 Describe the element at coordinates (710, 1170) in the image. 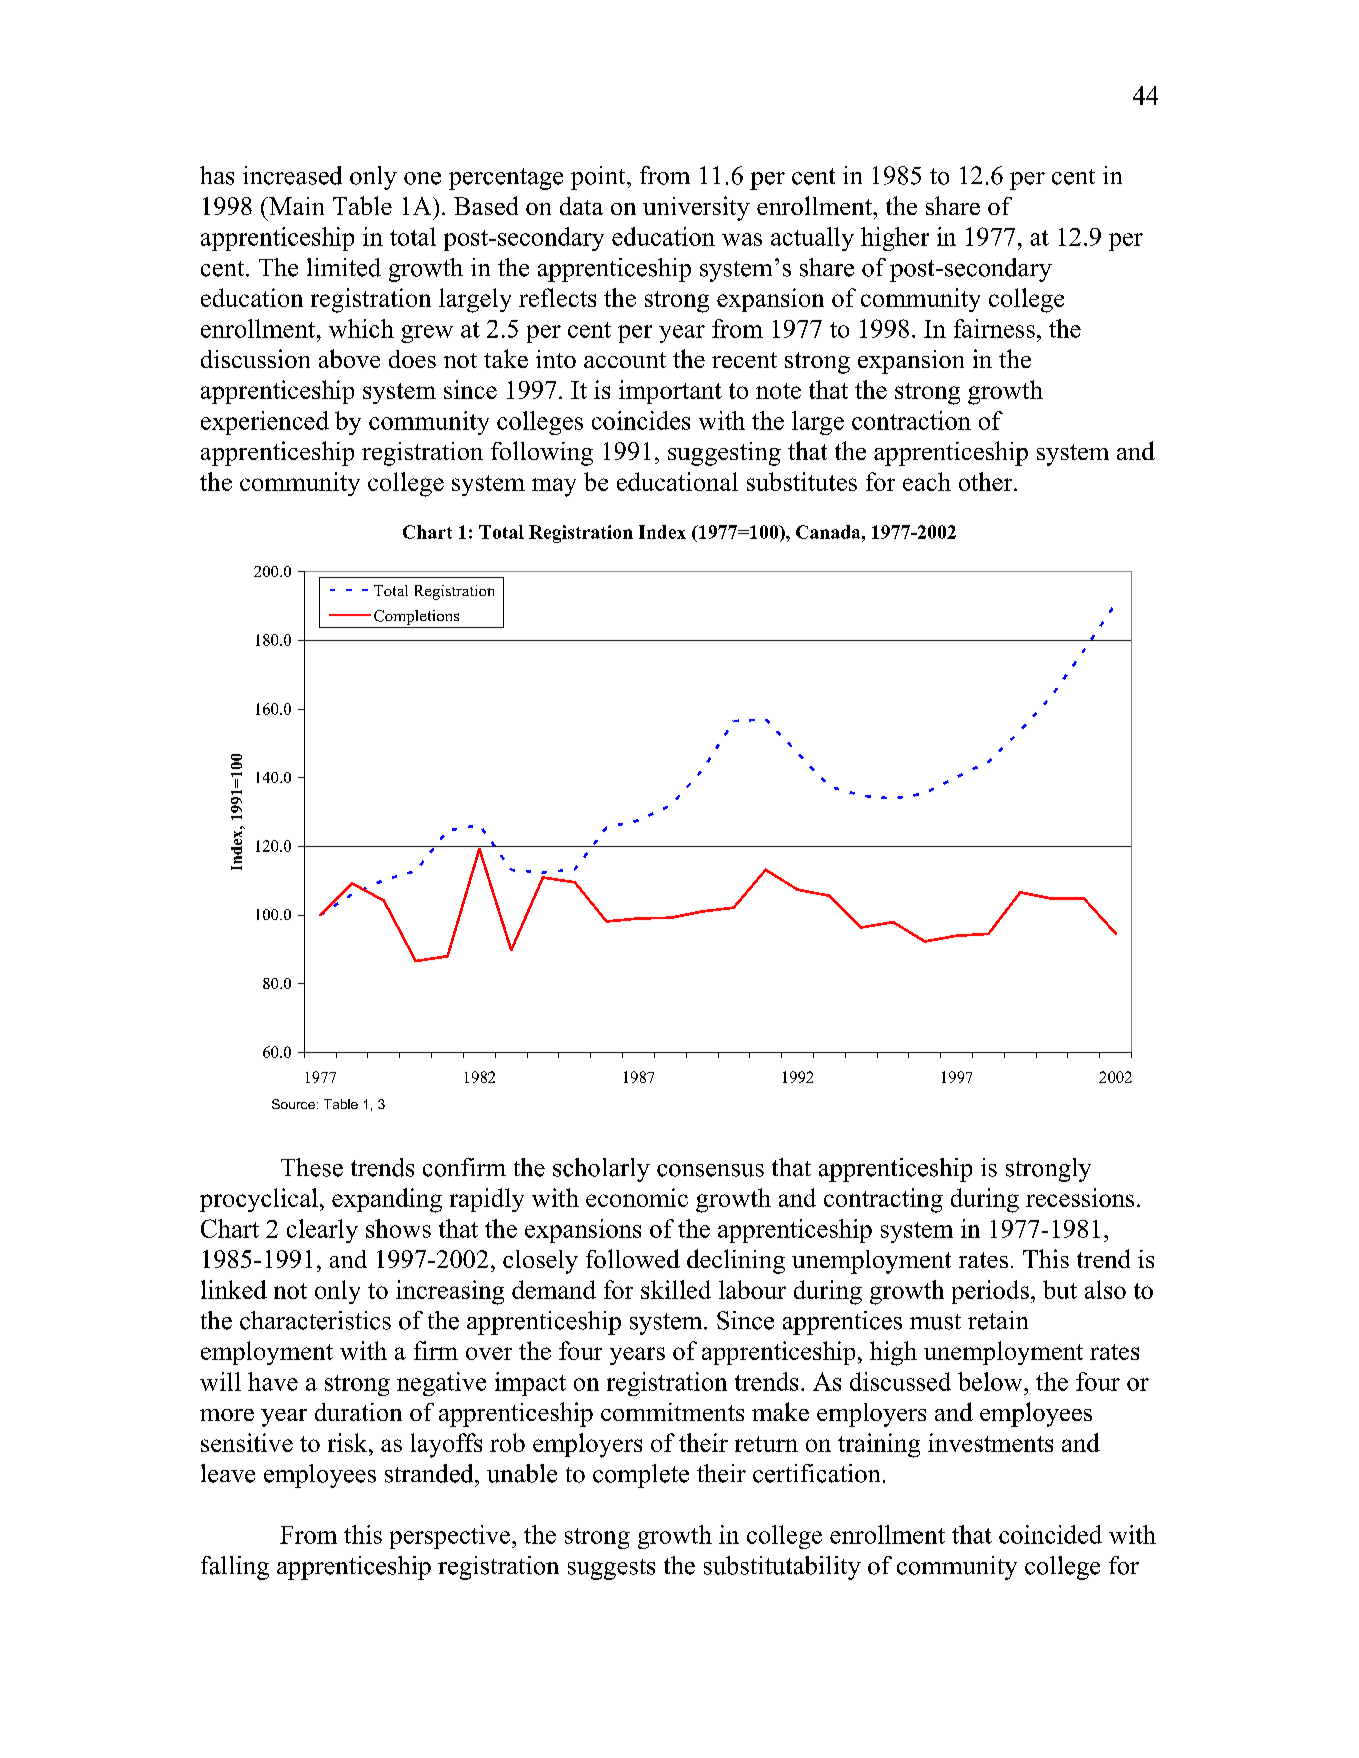

I see `consensus` at that location.
